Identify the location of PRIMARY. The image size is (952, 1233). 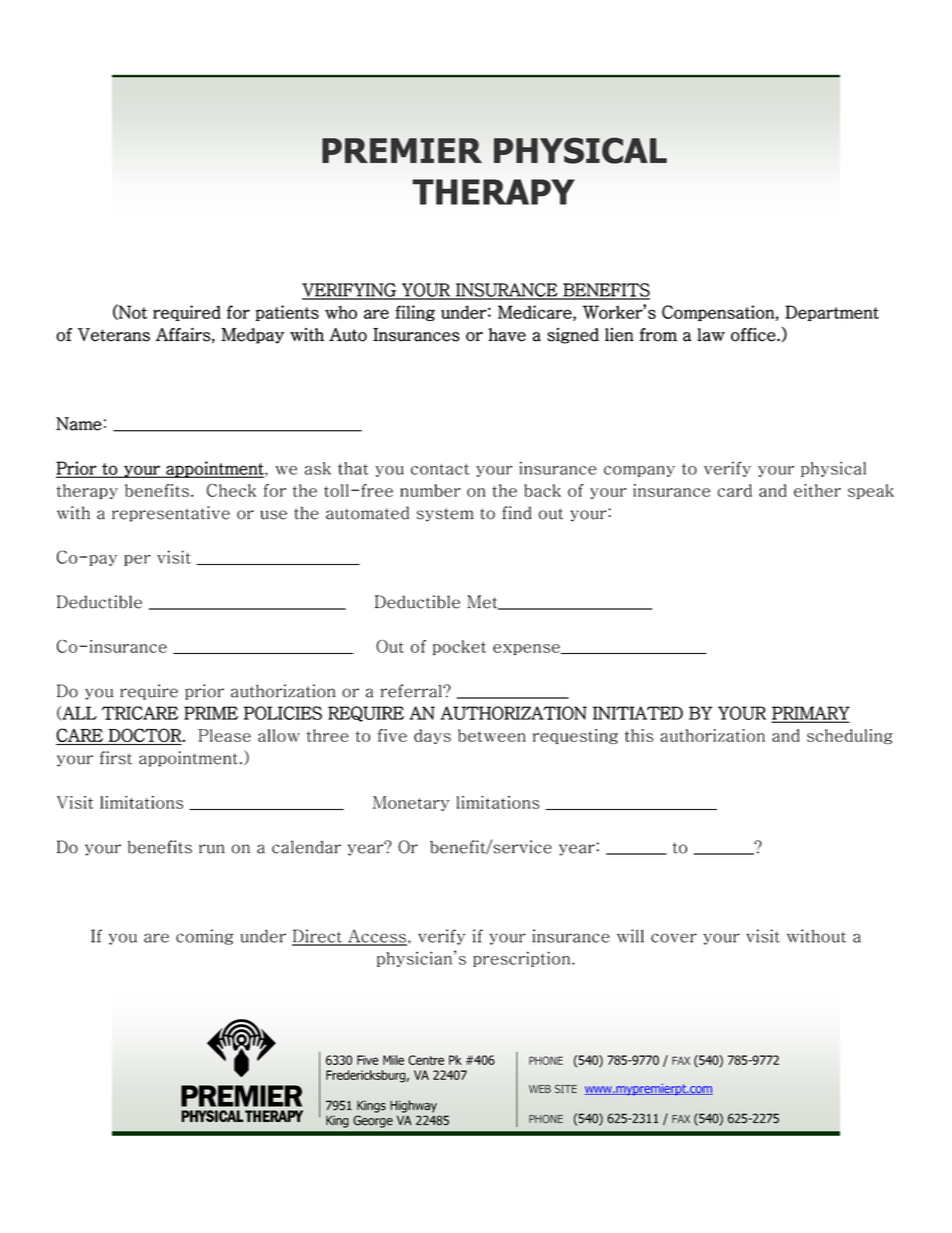
(811, 714).
